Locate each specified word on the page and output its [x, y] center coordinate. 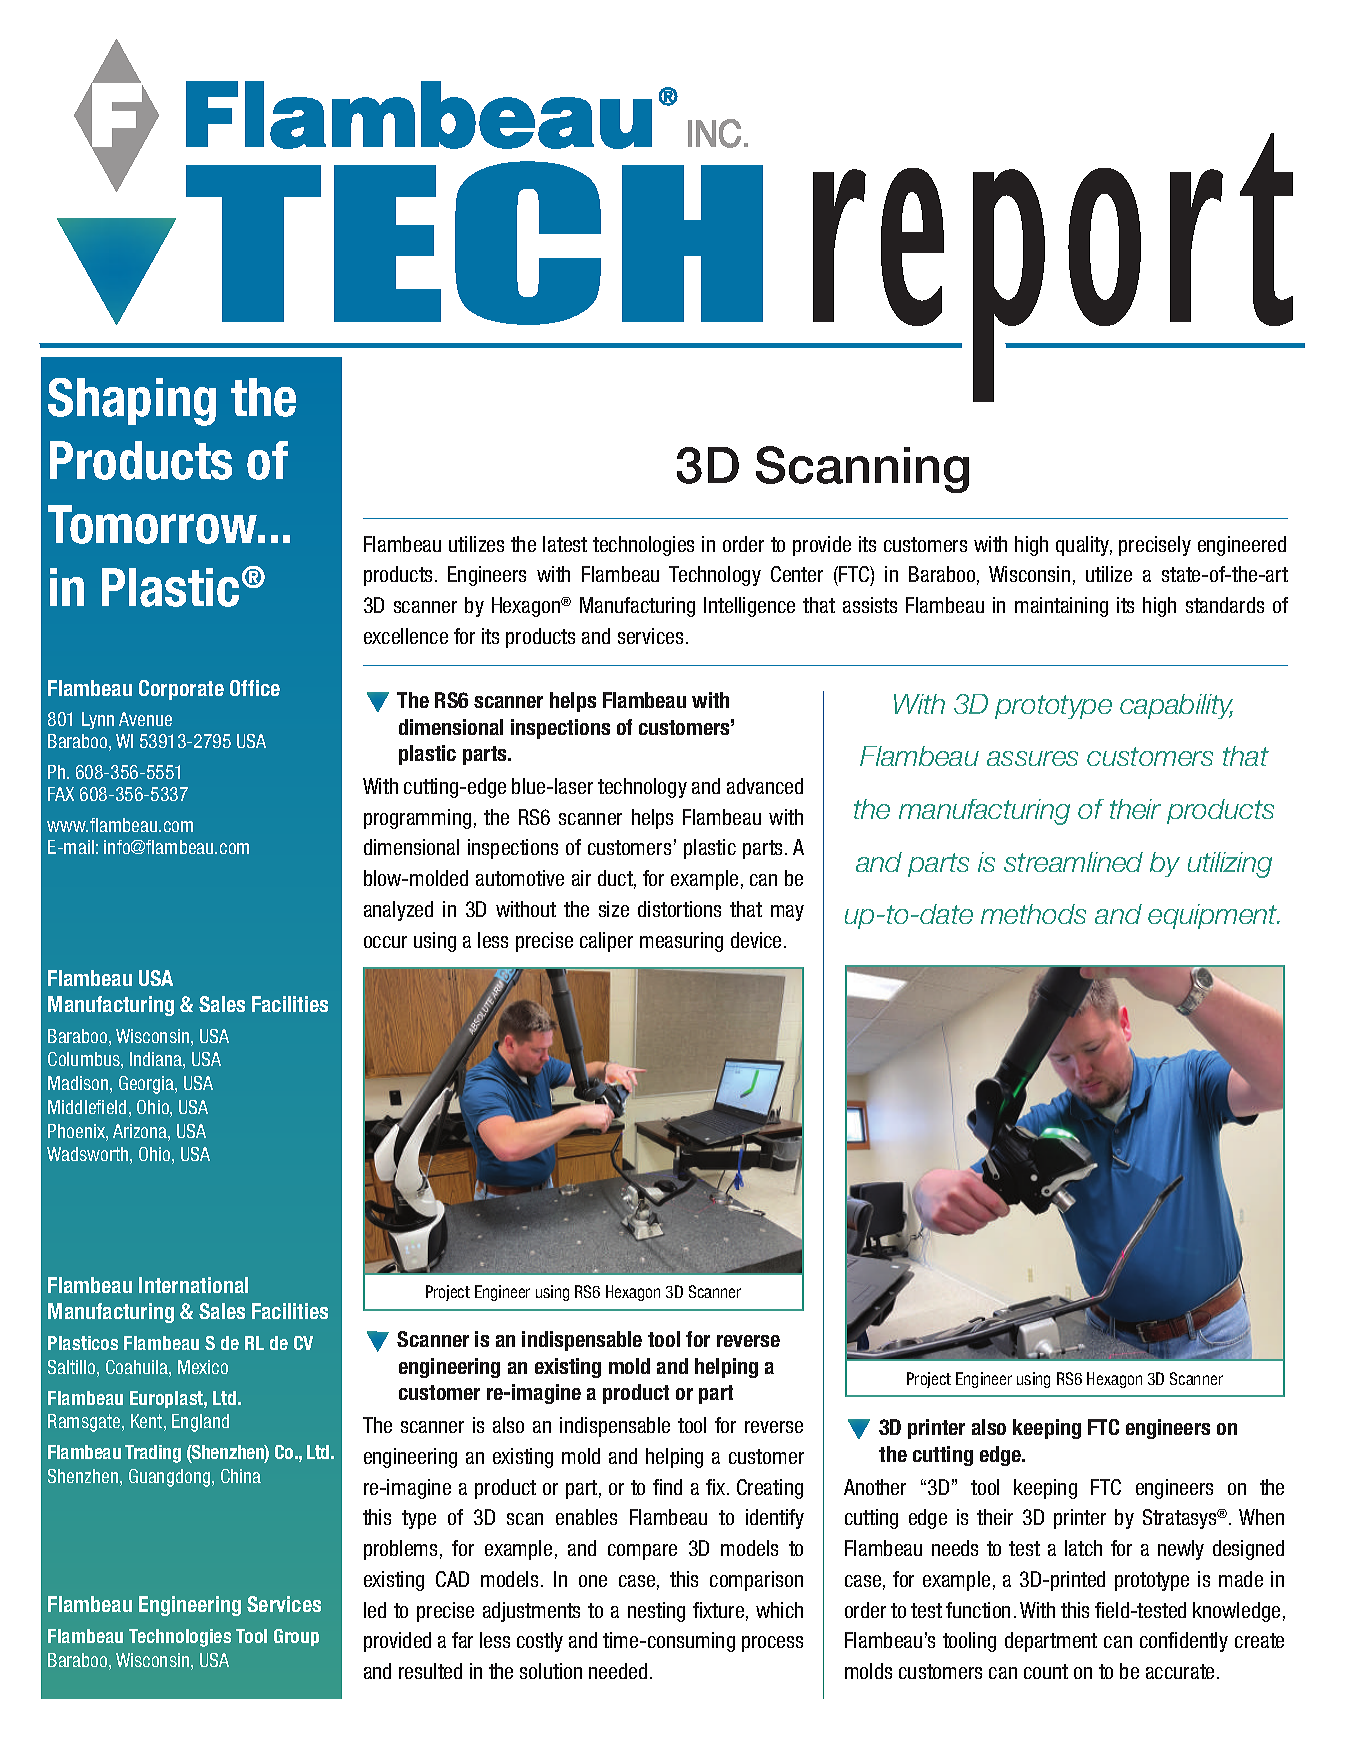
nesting [656, 1612]
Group [296, 1637]
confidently [1184, 1642]
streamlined [1073, 862]
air [581, 878]
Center [797, 574]
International [193, 1285]
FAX [61, 794]
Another [875, 1487]
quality [1084, 546]
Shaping [132, 402]
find [667, 1487]
